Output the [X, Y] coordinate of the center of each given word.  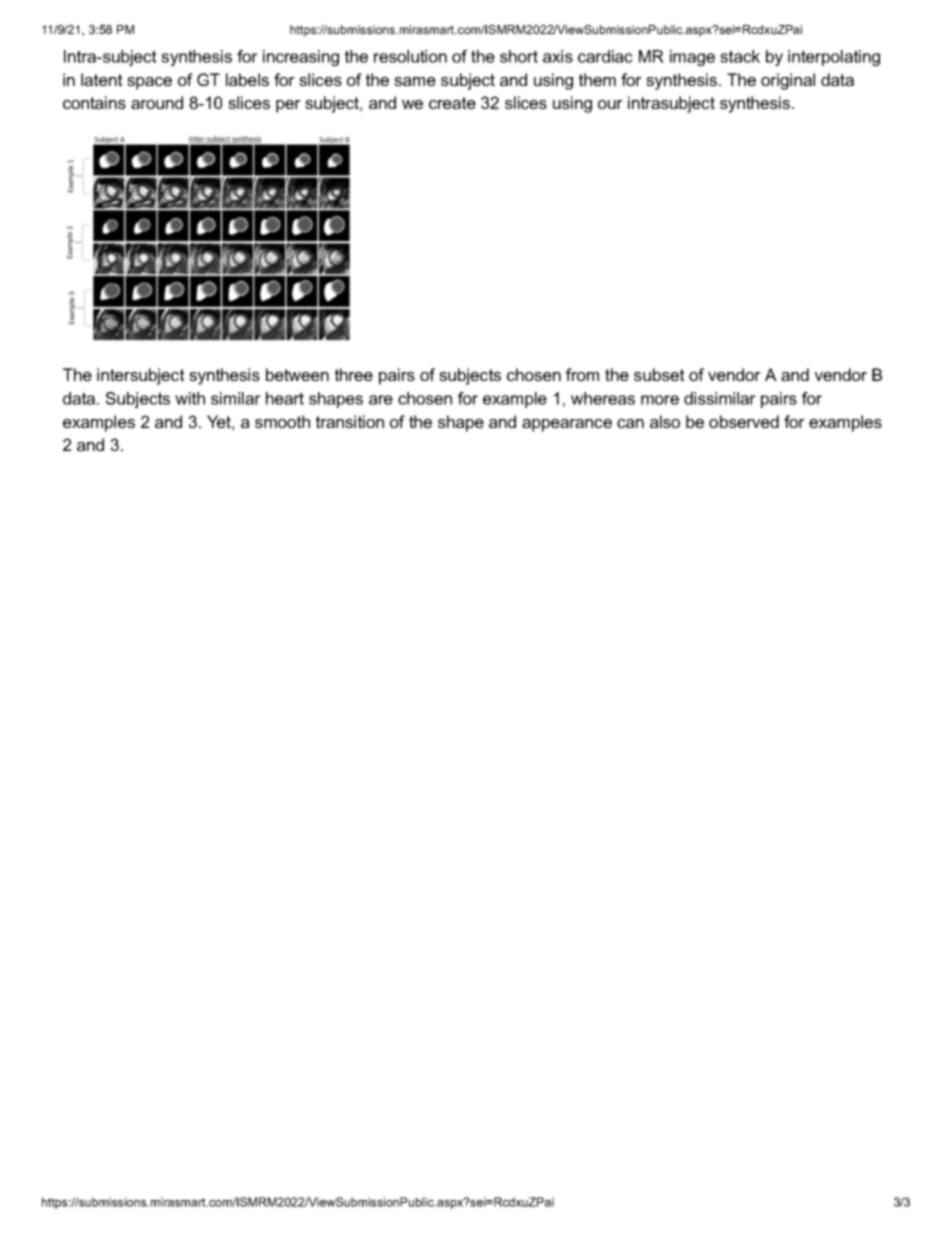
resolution [410, 56]
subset [659, 374]
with [190, 398]
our [610, 104]
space [149, 83]
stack [740, 56]
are [381, 400]
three [354, 374]
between [297, 374]
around [157, 102]
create [452, 103]
